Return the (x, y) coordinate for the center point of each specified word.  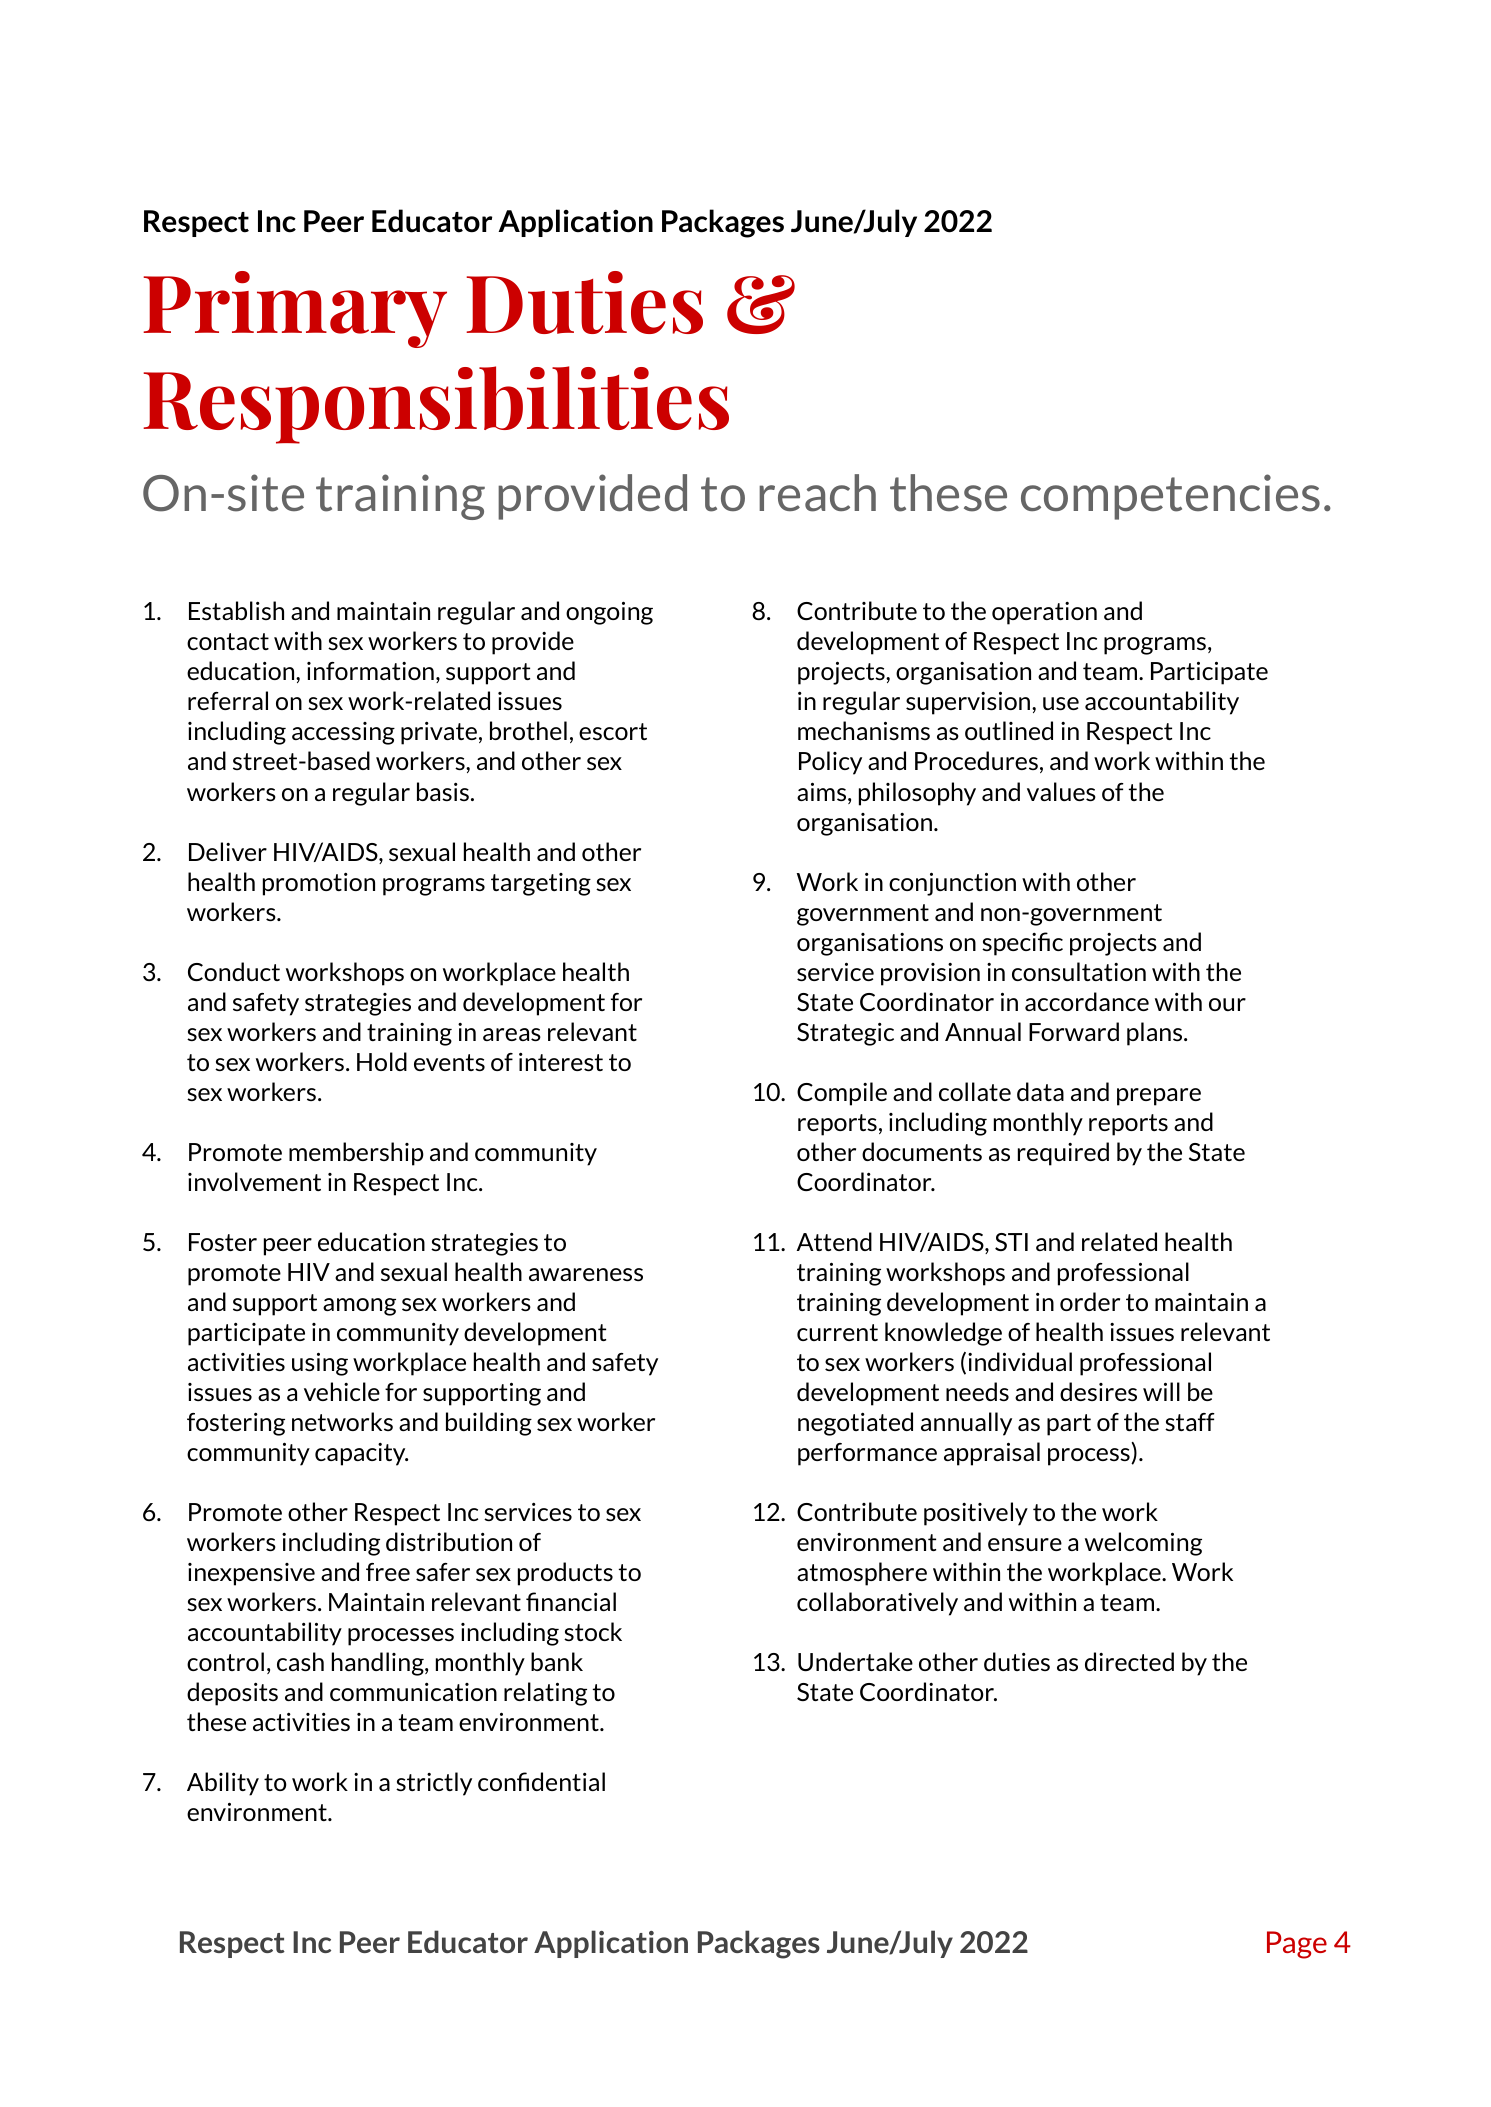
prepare (1159, 1097)
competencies (1170, 497)
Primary (295, 309)
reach (817, 493)
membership (356, 1154)
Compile (842, 1094)
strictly (434, 1784)
